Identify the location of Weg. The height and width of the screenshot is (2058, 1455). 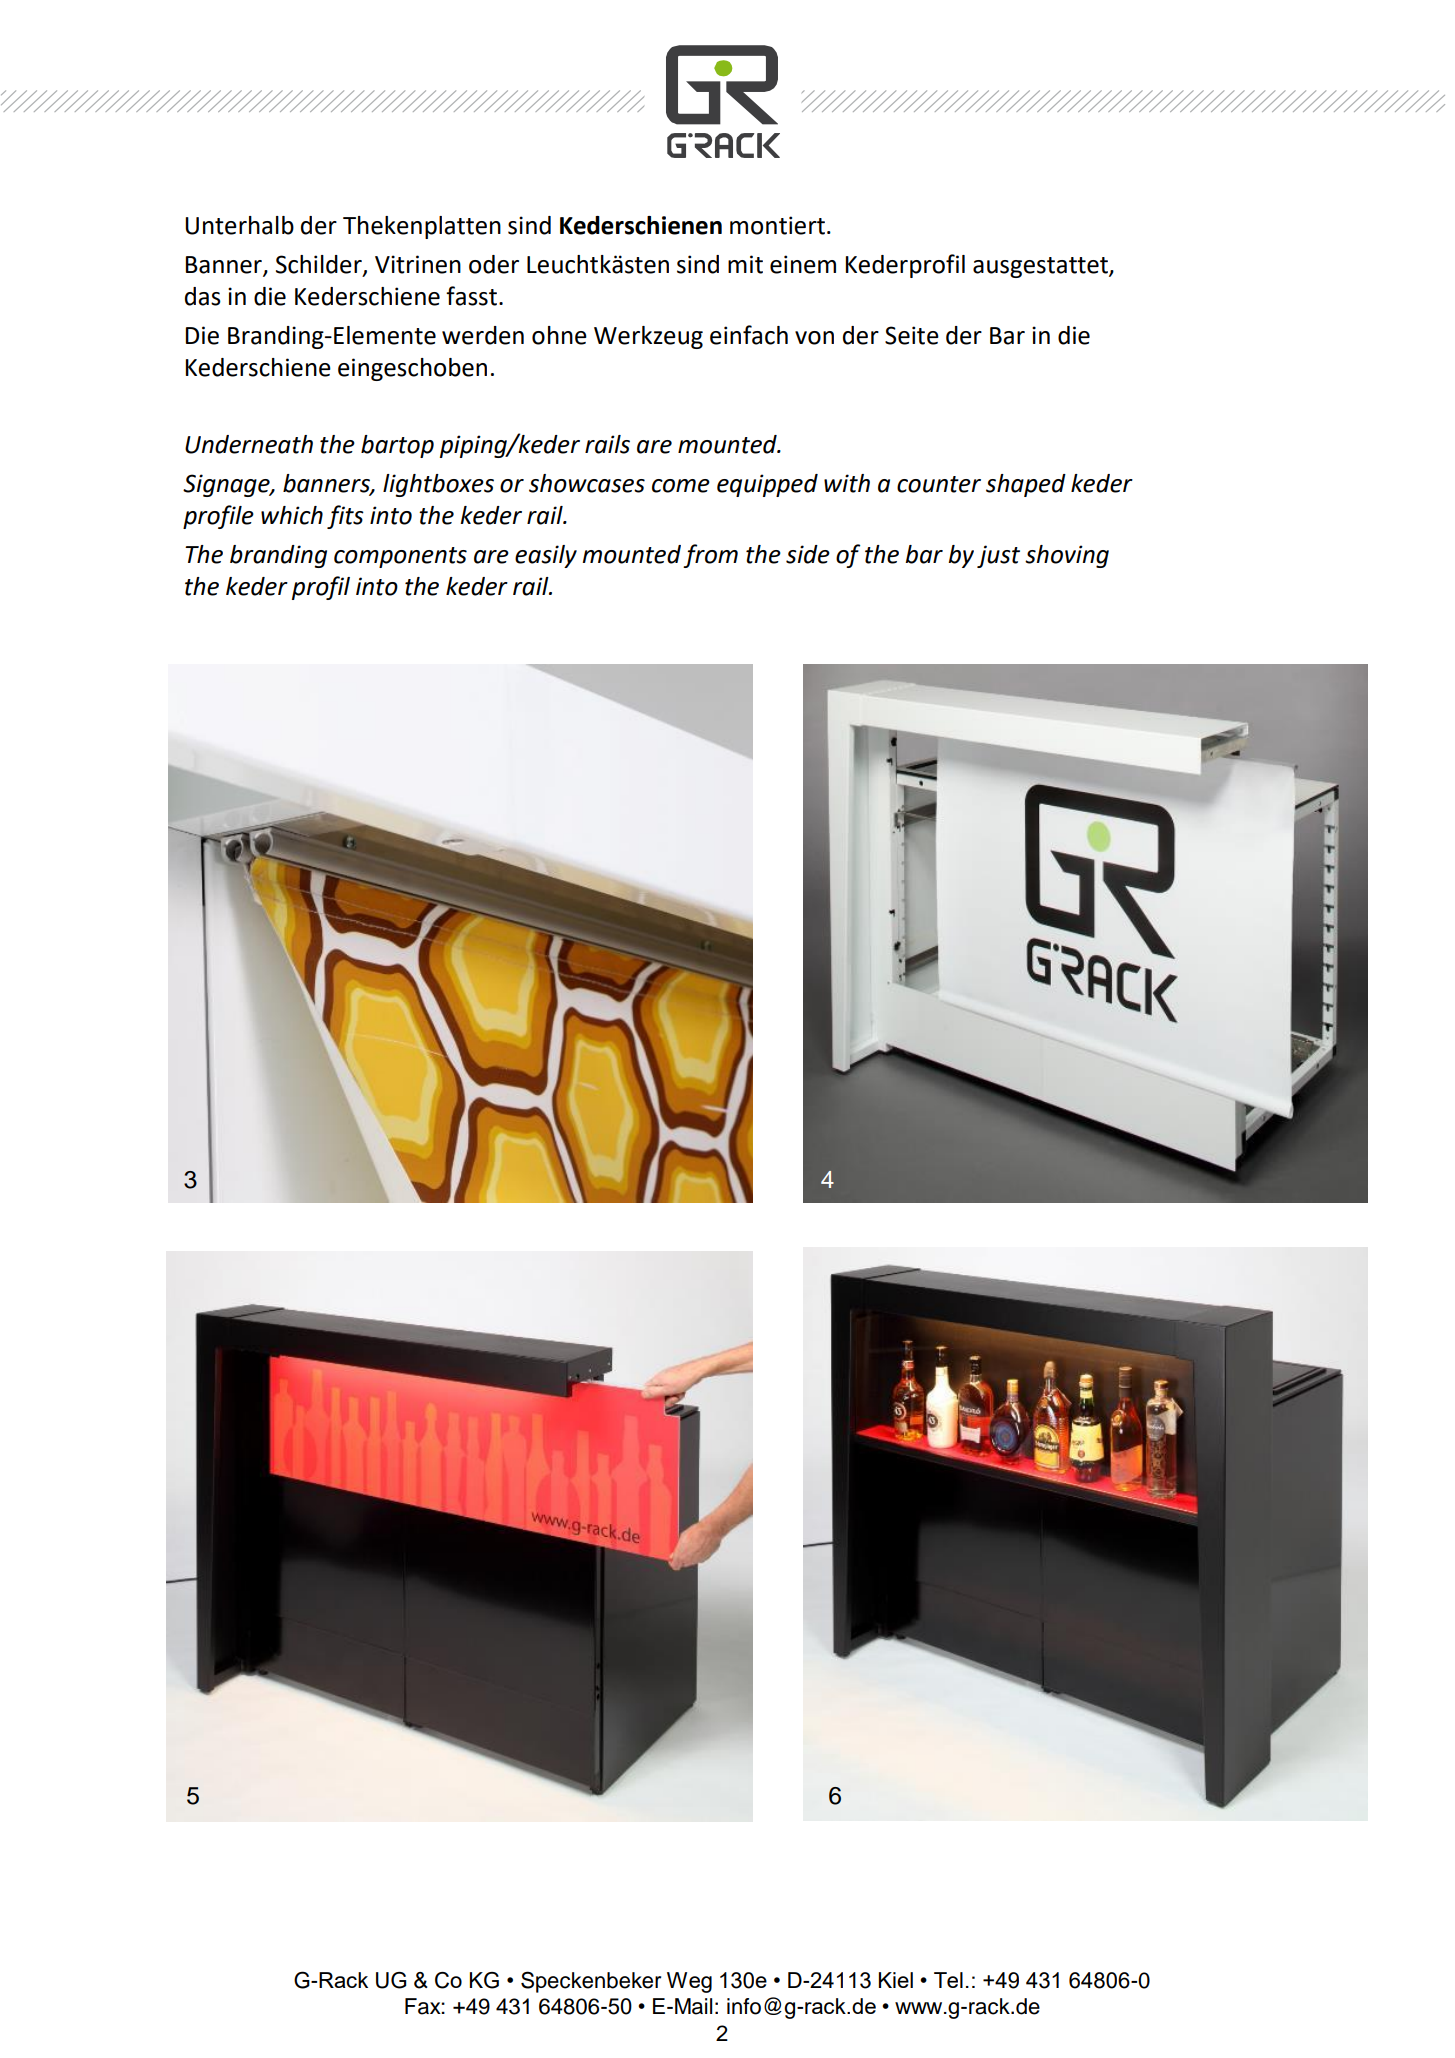
(689, 1982).
